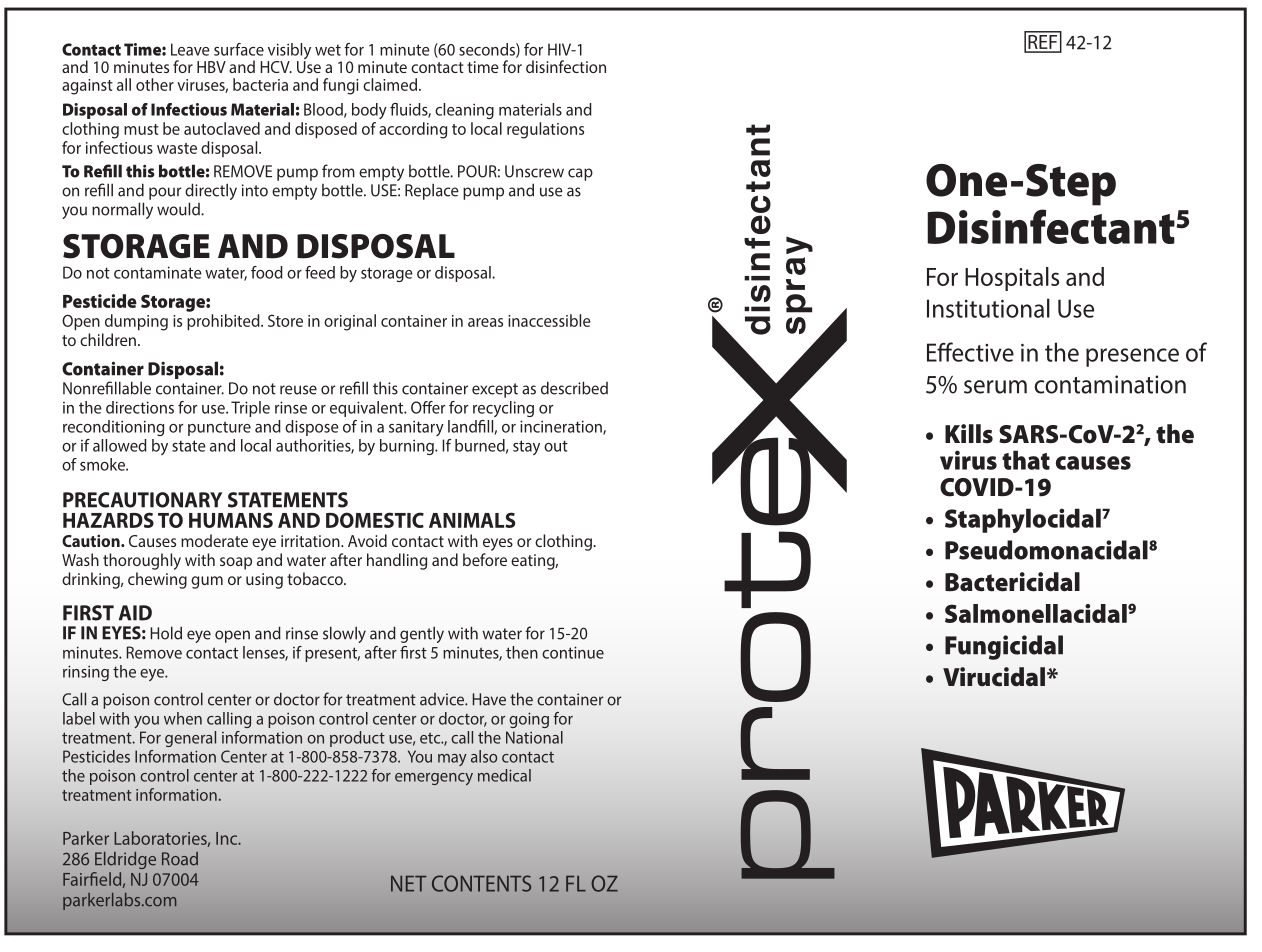 The width and height of the image is (1262, 952). What do you see at coordinates (1051, 226) in the image?
I see `Disinfectant` at bounding box center [1051, 226].
